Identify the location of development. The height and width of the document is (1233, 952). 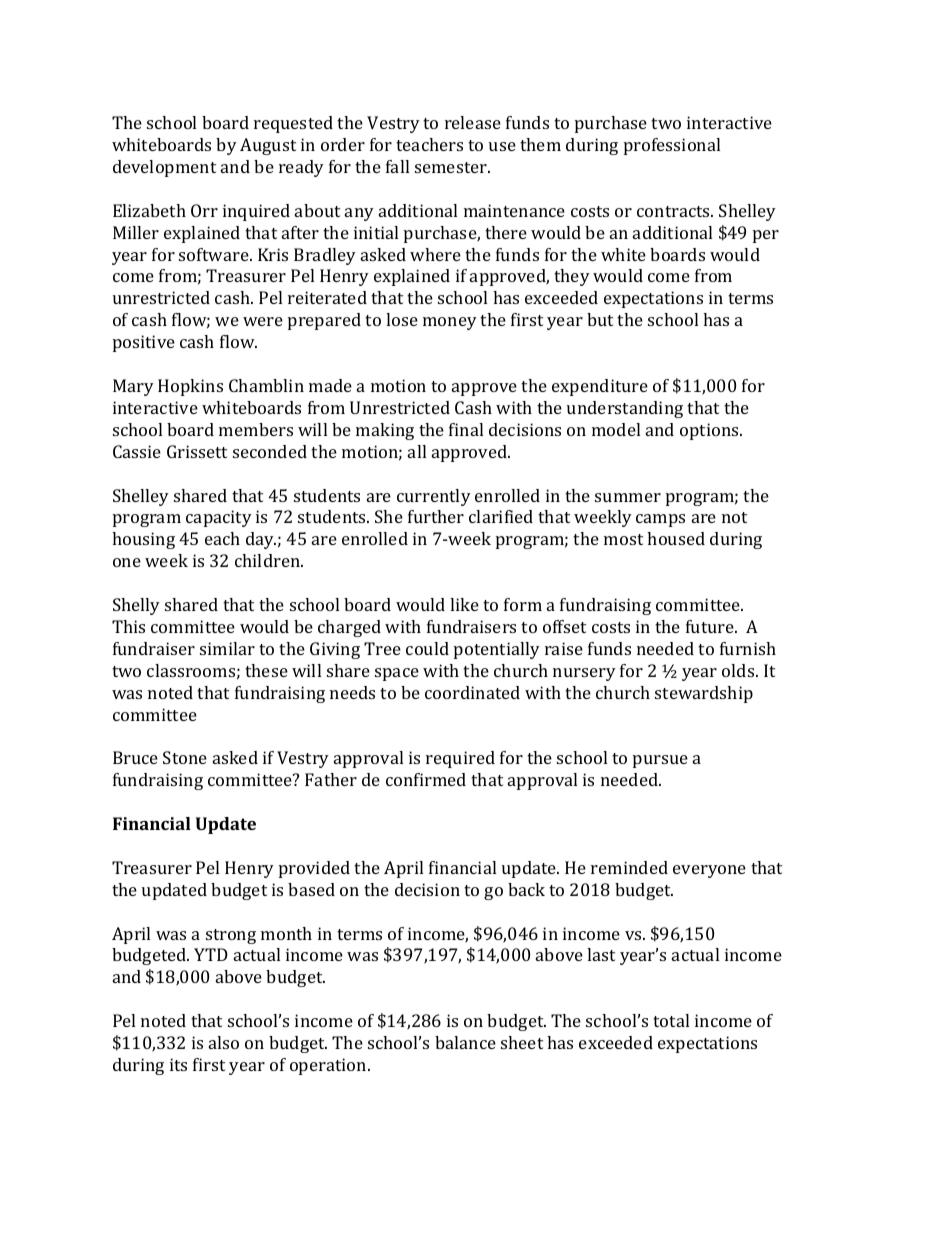
(164, 168).
